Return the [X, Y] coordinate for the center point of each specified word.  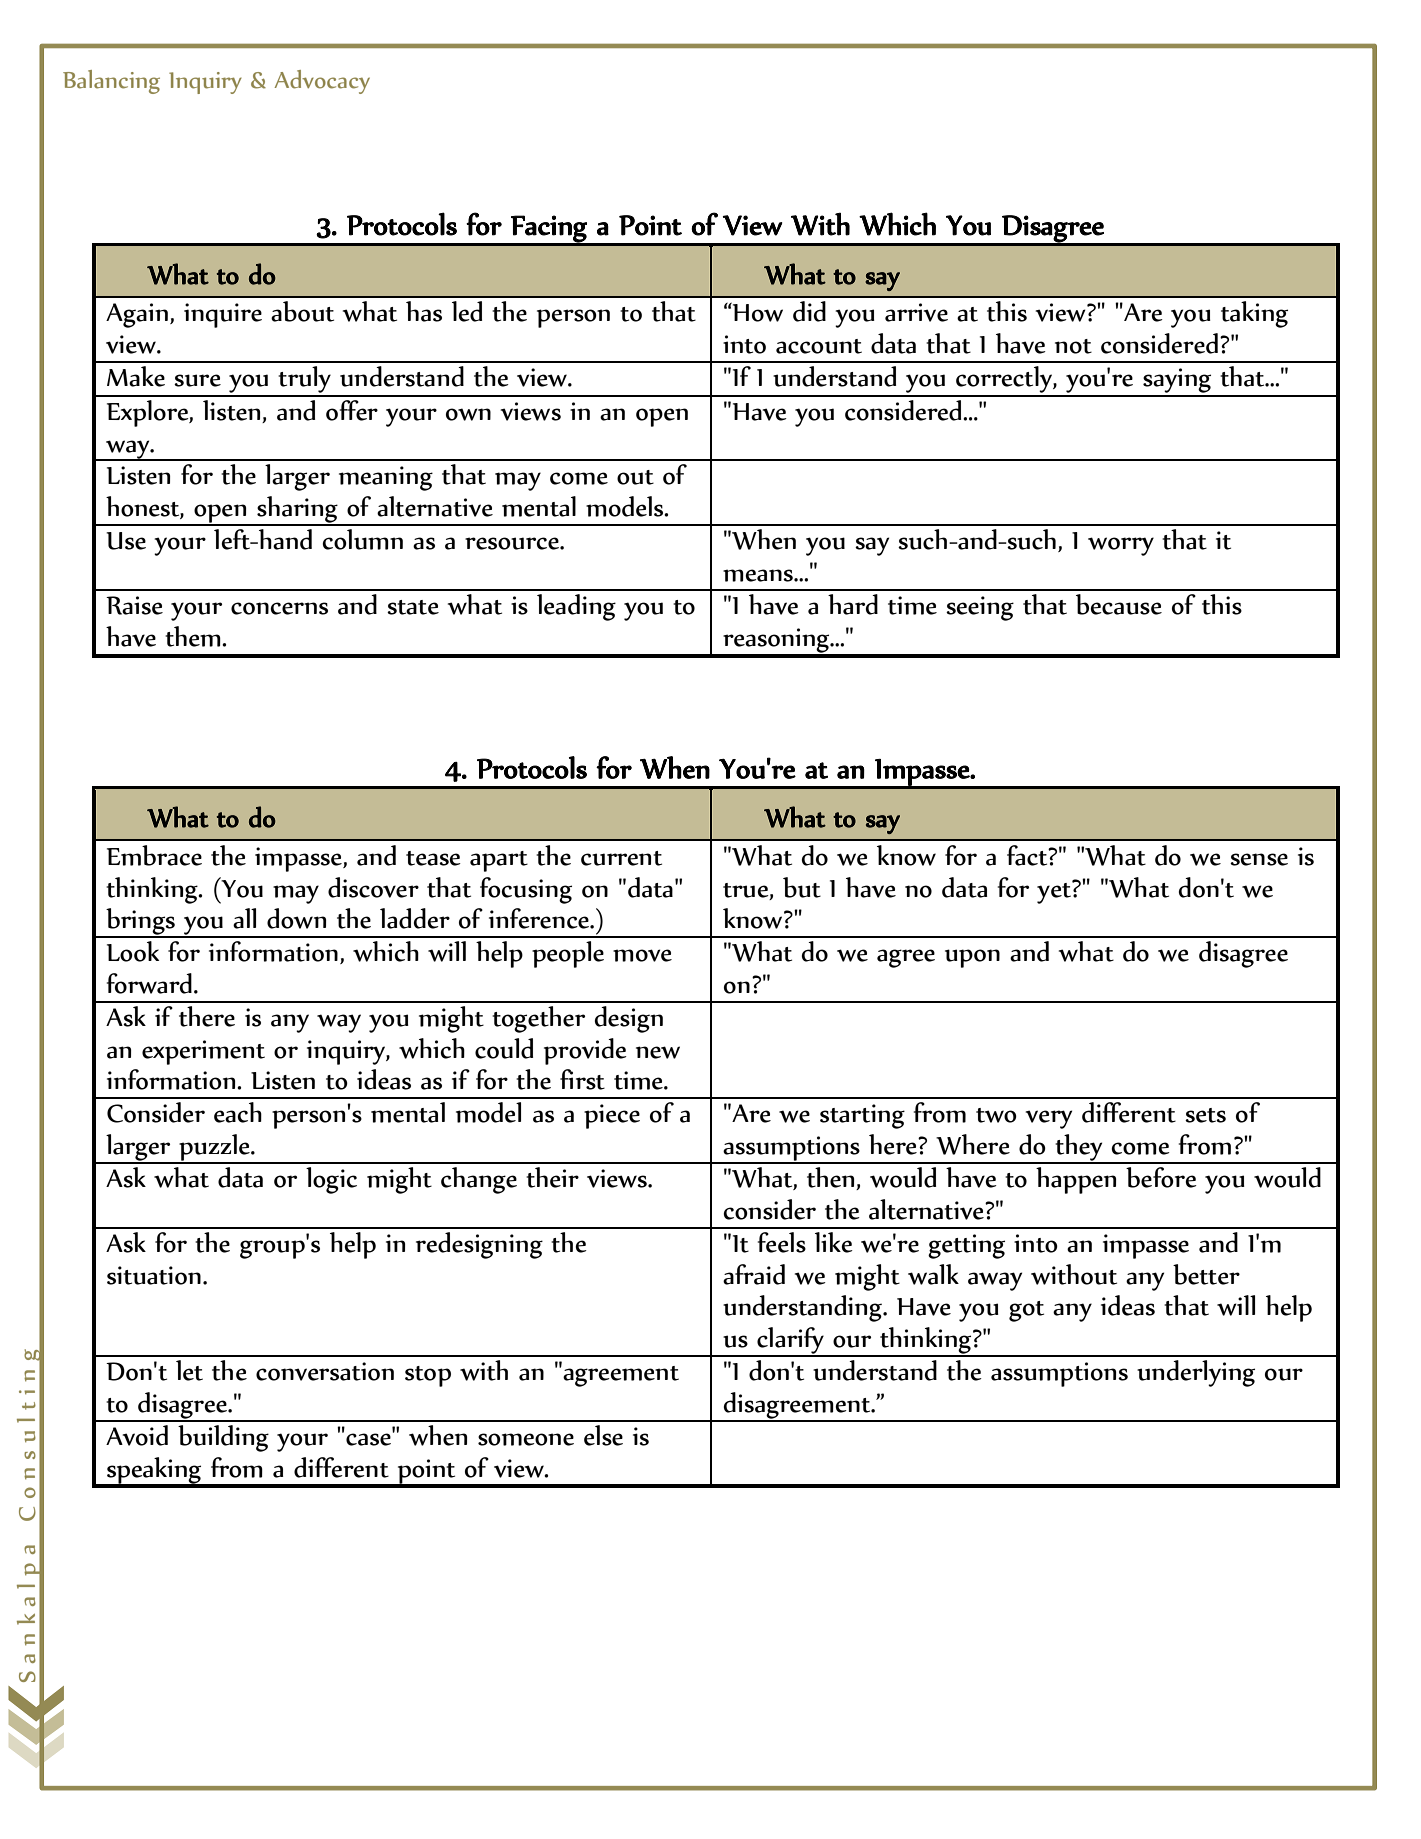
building [223, 1438]
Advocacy [322, 82]
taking [1254, 314]
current [621, 858]
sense [1259, 859]
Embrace [154, 855]
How [757, 312]
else [603, 1435]
